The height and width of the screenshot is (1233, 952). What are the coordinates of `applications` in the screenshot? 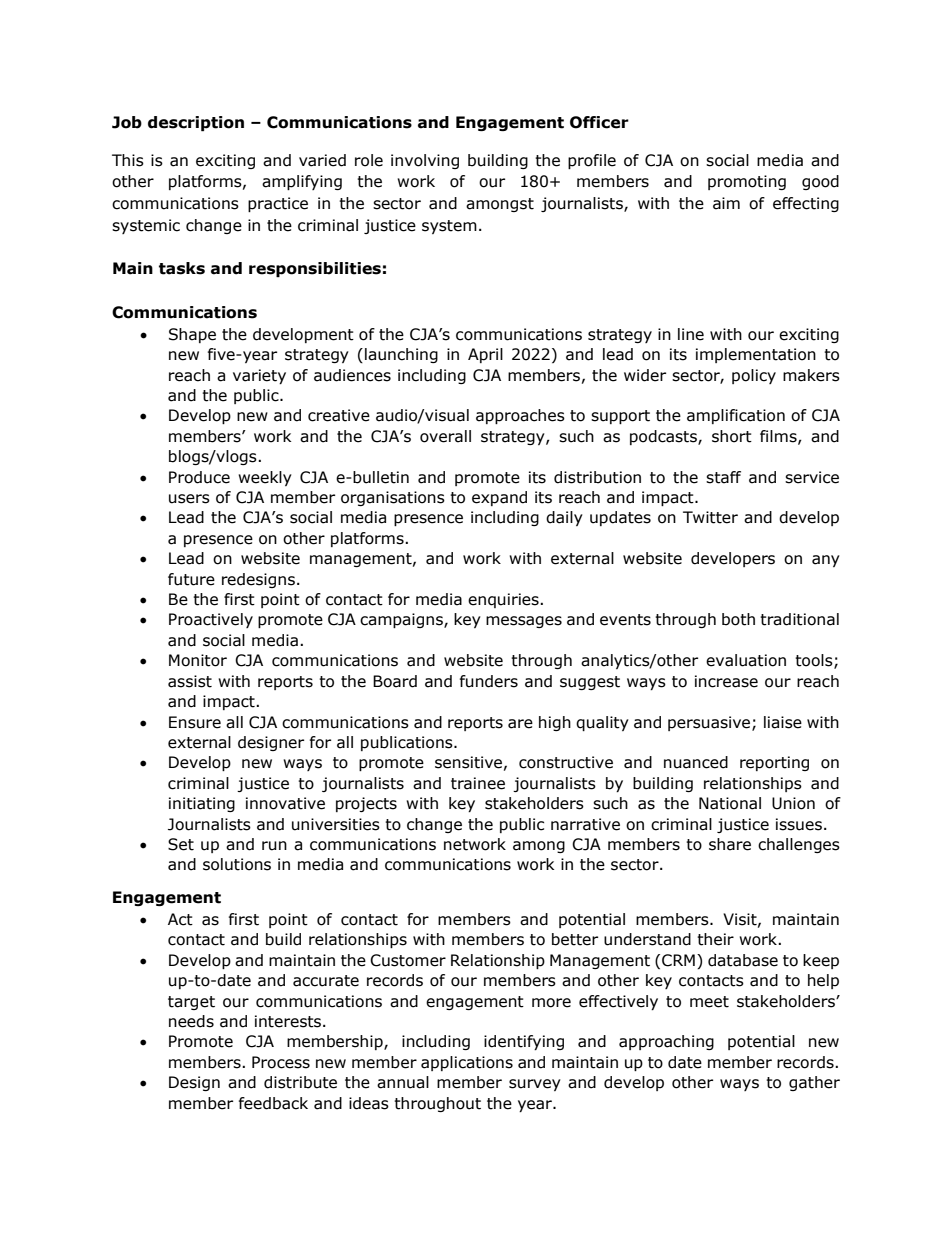 It's located at (467, 1063).
